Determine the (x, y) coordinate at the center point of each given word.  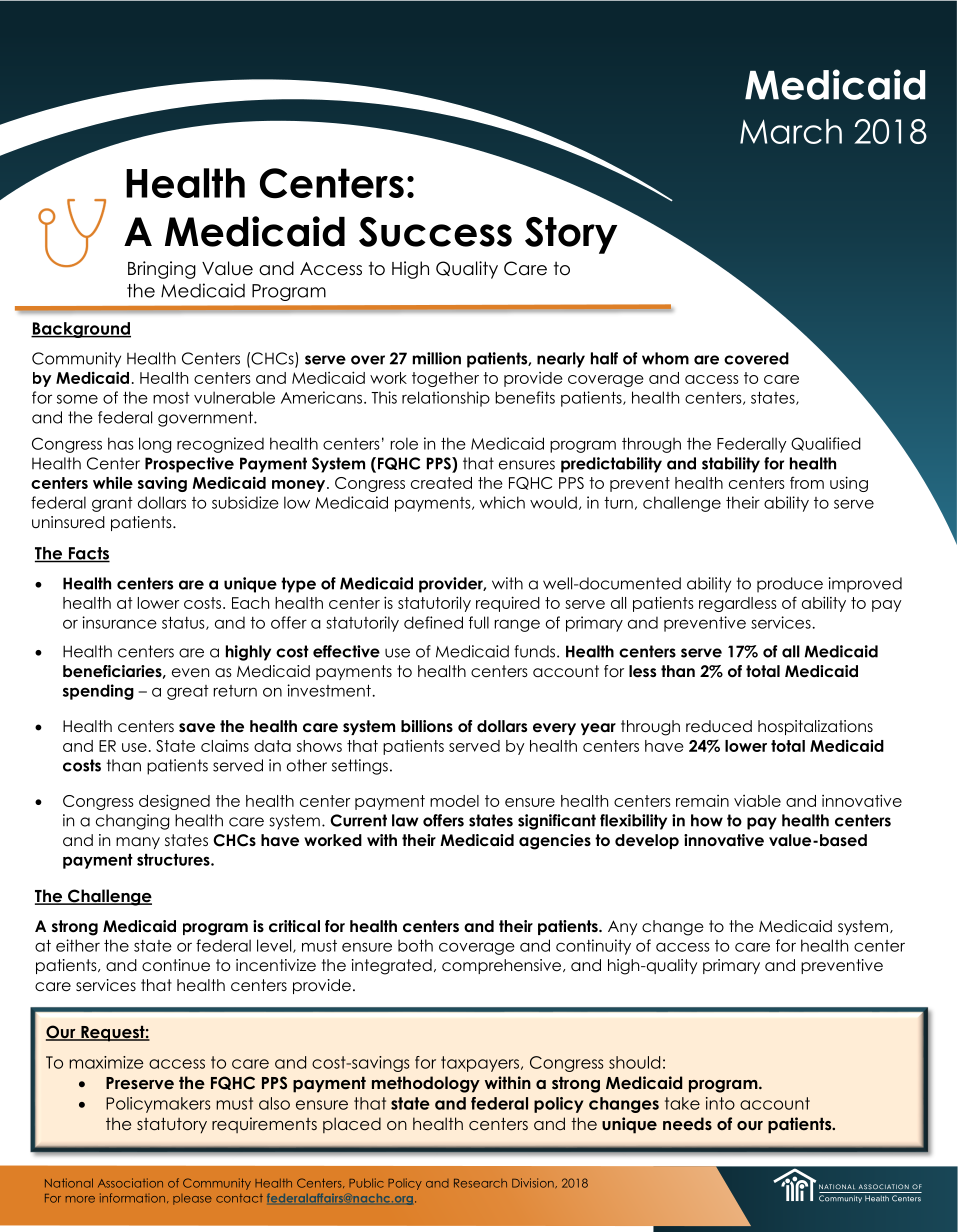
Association (130, 1183)
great (188, 692)
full (479, 622)
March (791, 131)
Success (435, 232)
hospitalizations (815, 727)
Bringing (162, 270)
